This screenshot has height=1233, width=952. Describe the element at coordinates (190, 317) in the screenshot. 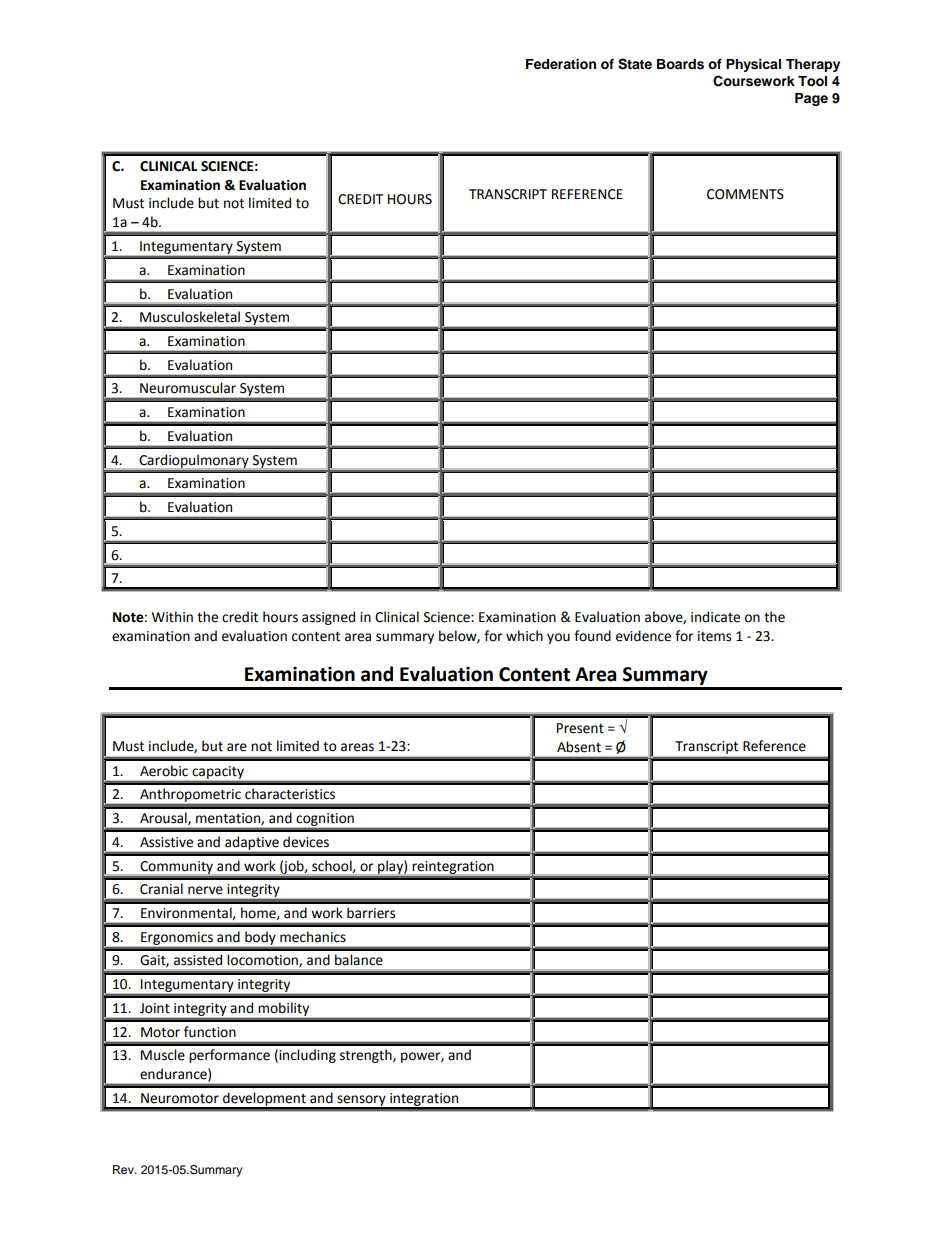

I see `Musculoskeletal` at that location.
